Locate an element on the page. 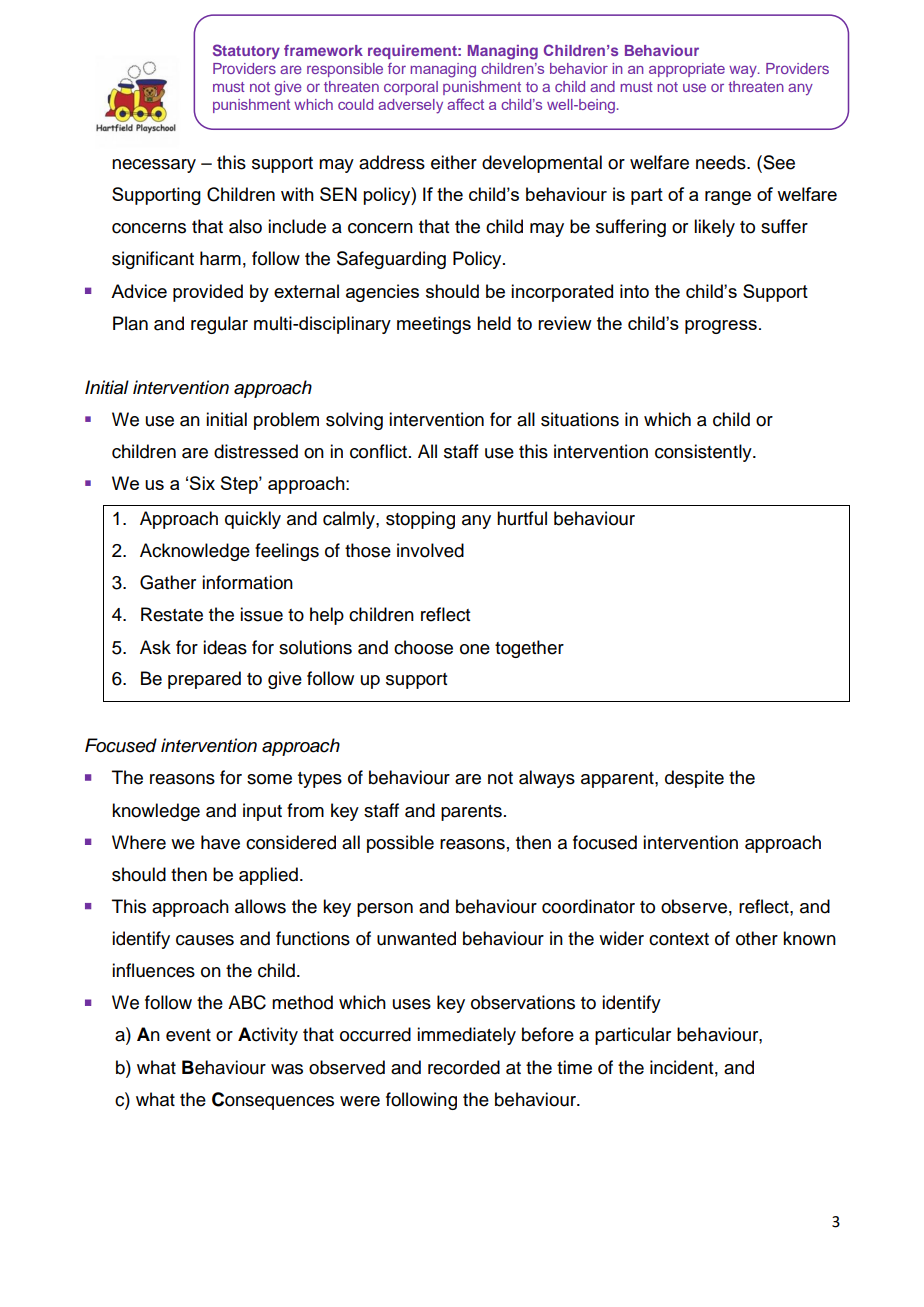 This page has height=1307, width=924. involved is located at coordinates (430, 550).
